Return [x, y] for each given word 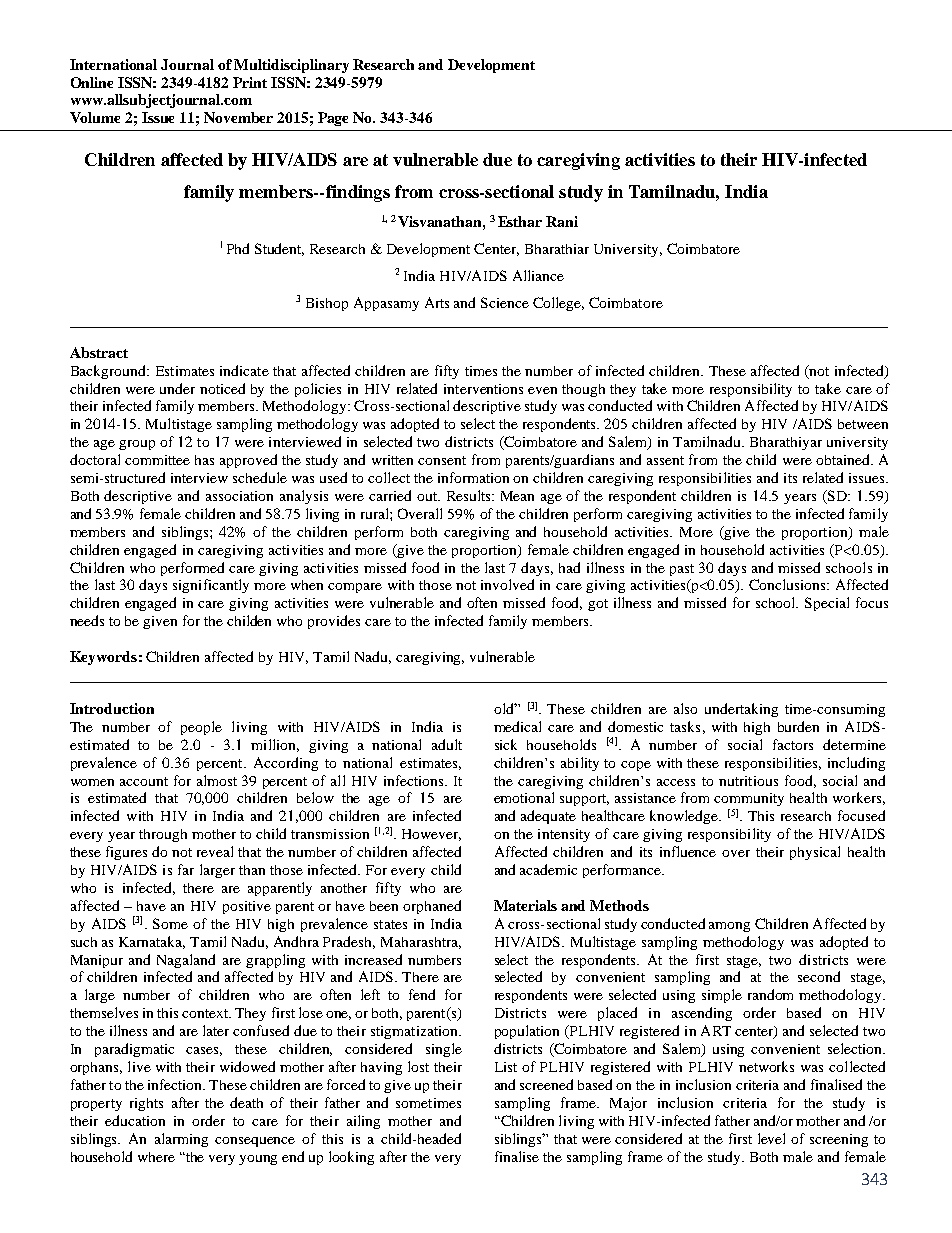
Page [333, 119]
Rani [562, 221]
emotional [524, 797]
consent [442, 460]
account [144, 781]
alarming [181, 1140]
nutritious [748, 781]
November [238, 117]
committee [157, 460]
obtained [844, 459]
